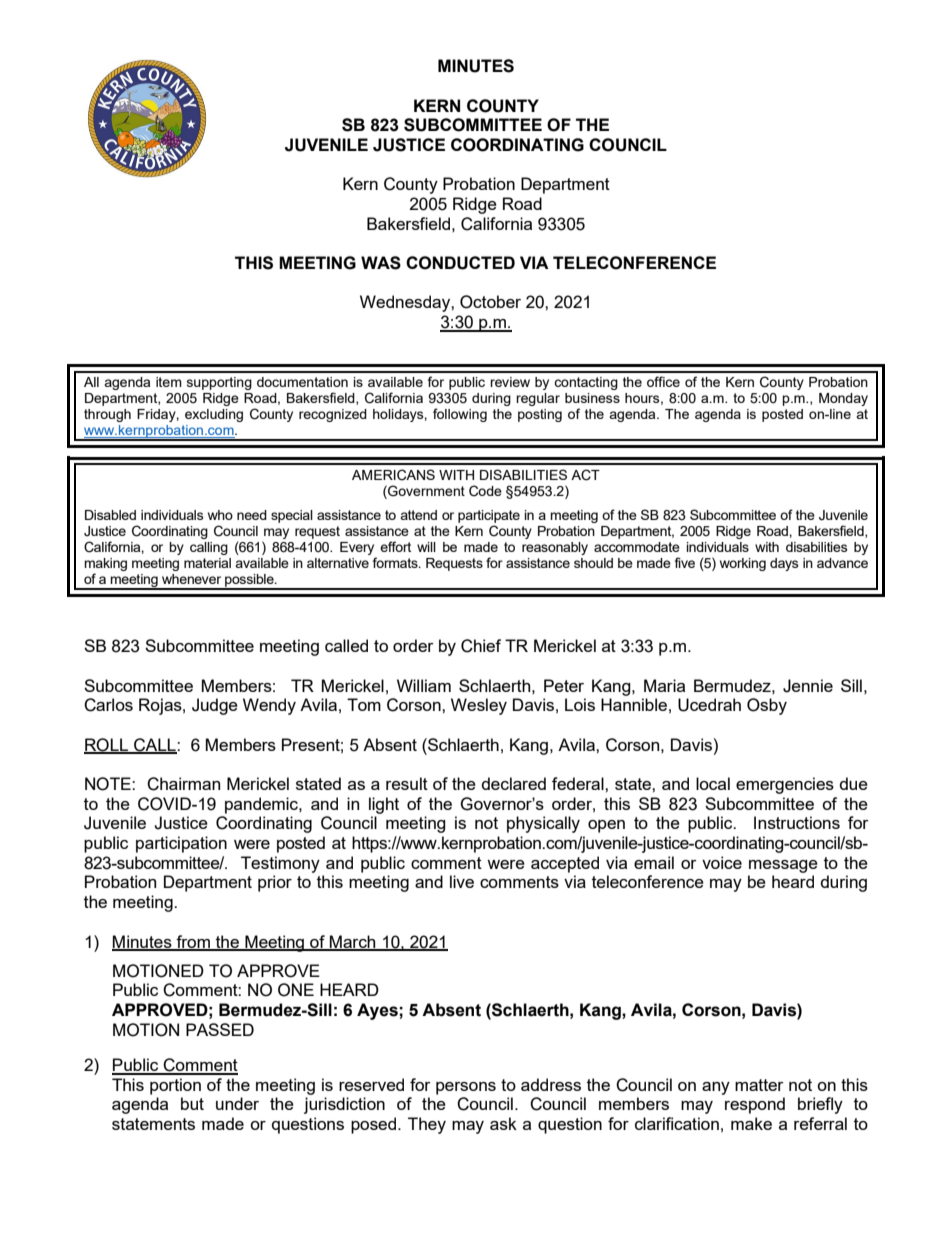 Image resolution: width=952 pixels, height=1233 pixels. Describe the element at coordinates (490, 302) in the image. I see `October` at that location.
